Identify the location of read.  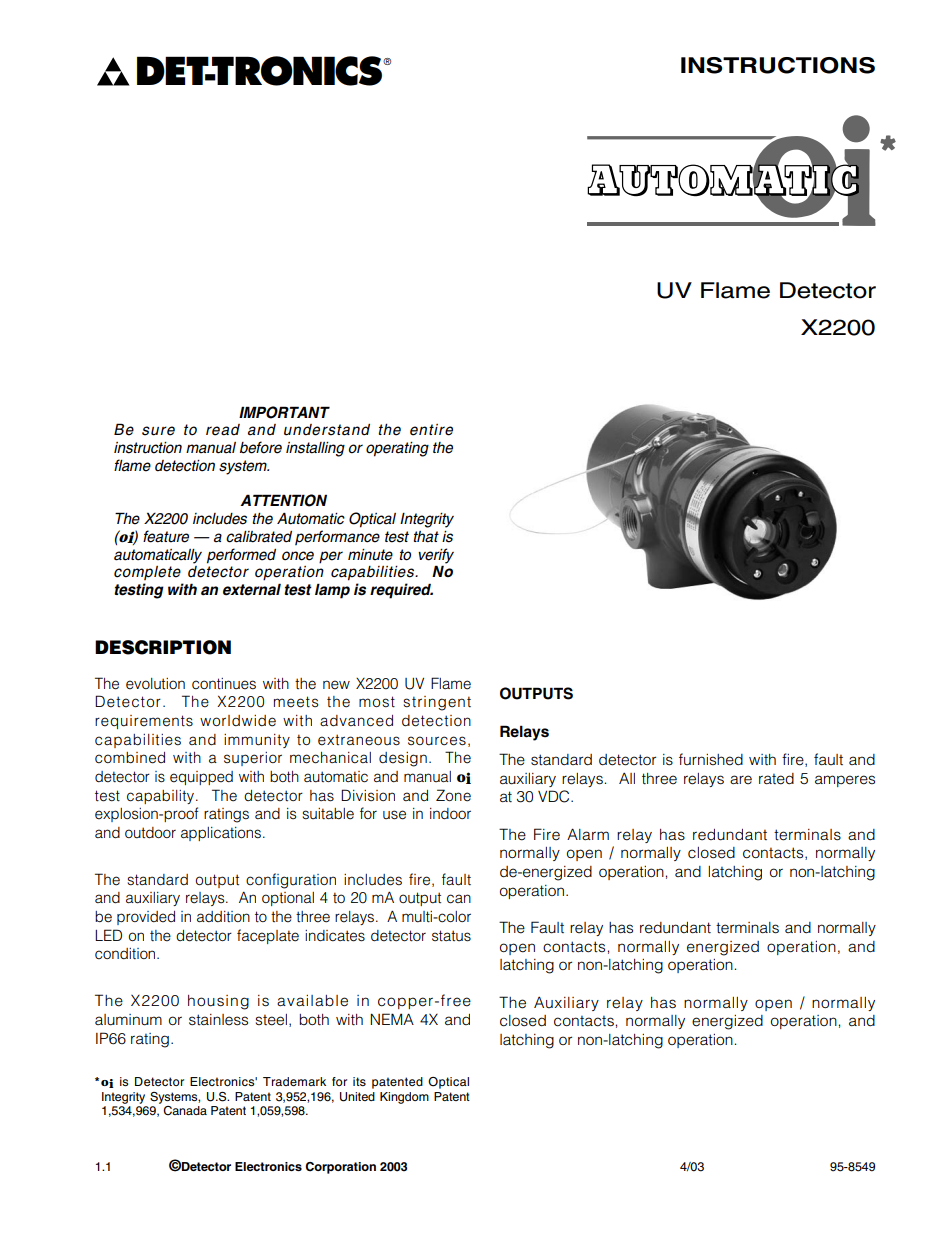
(223, 430).
